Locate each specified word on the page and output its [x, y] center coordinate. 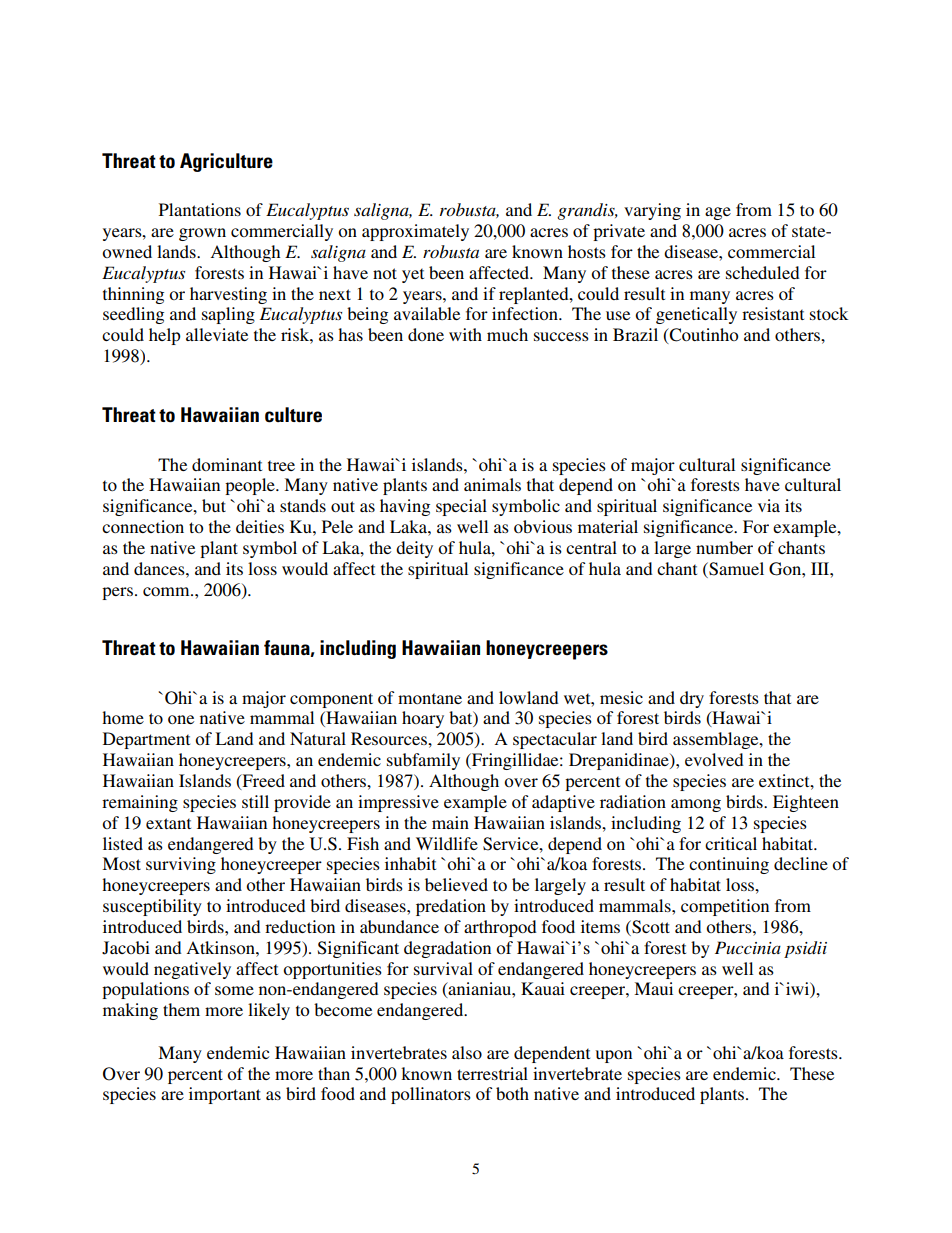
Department [146, 740]
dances [160, 568]
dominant [227, 464]
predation [451, 907]
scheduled [763, 272]
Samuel [735, 569]
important [225, 1095]
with [465, 334]
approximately [415, 232]
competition [725, 907]
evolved [714, 759]
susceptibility [152, 907]
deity [414, 549]
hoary [423, 719]
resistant [773, 313]
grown [202, 234]
